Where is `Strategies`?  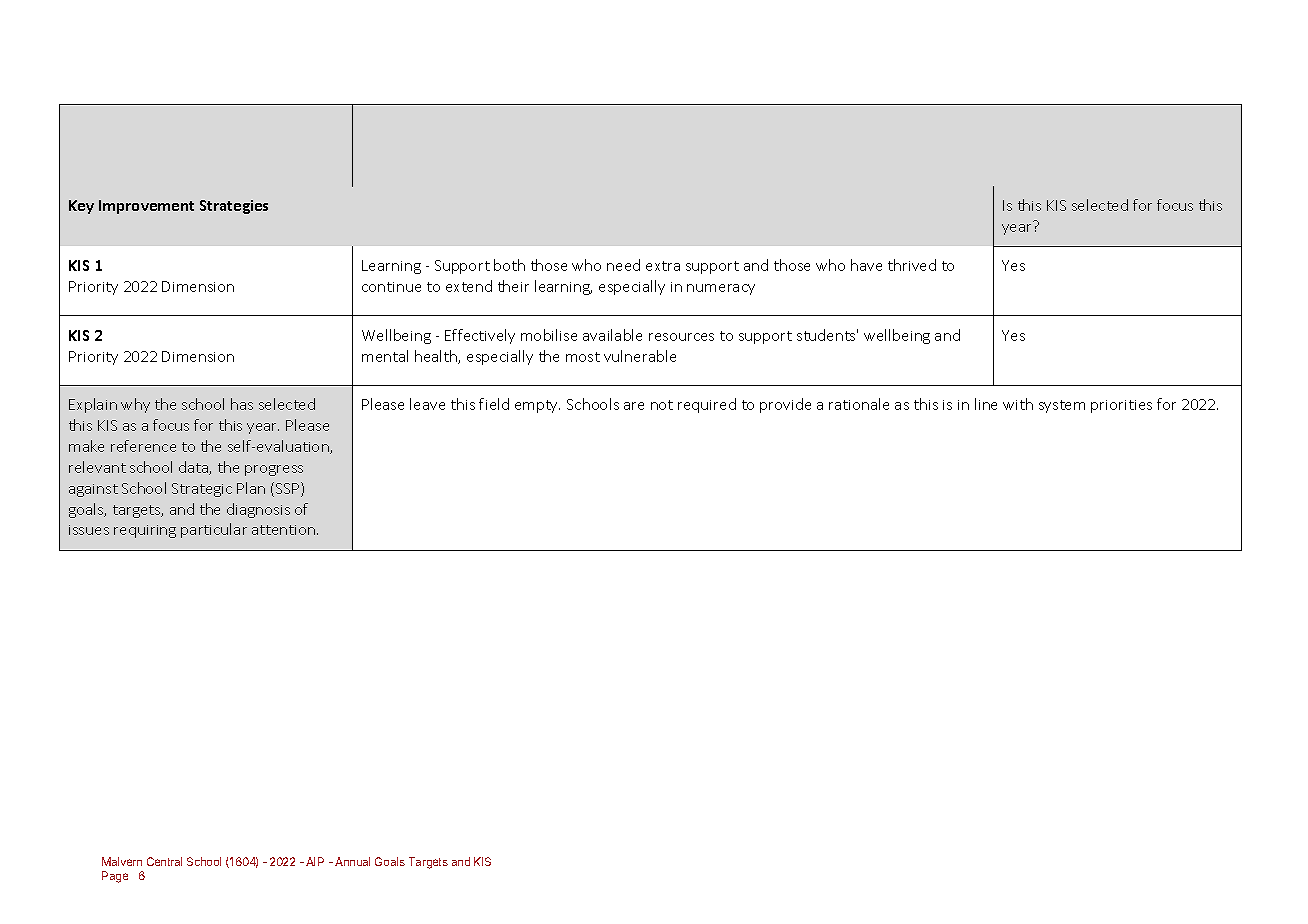
Strategies is located at coordinates (234, 207).
